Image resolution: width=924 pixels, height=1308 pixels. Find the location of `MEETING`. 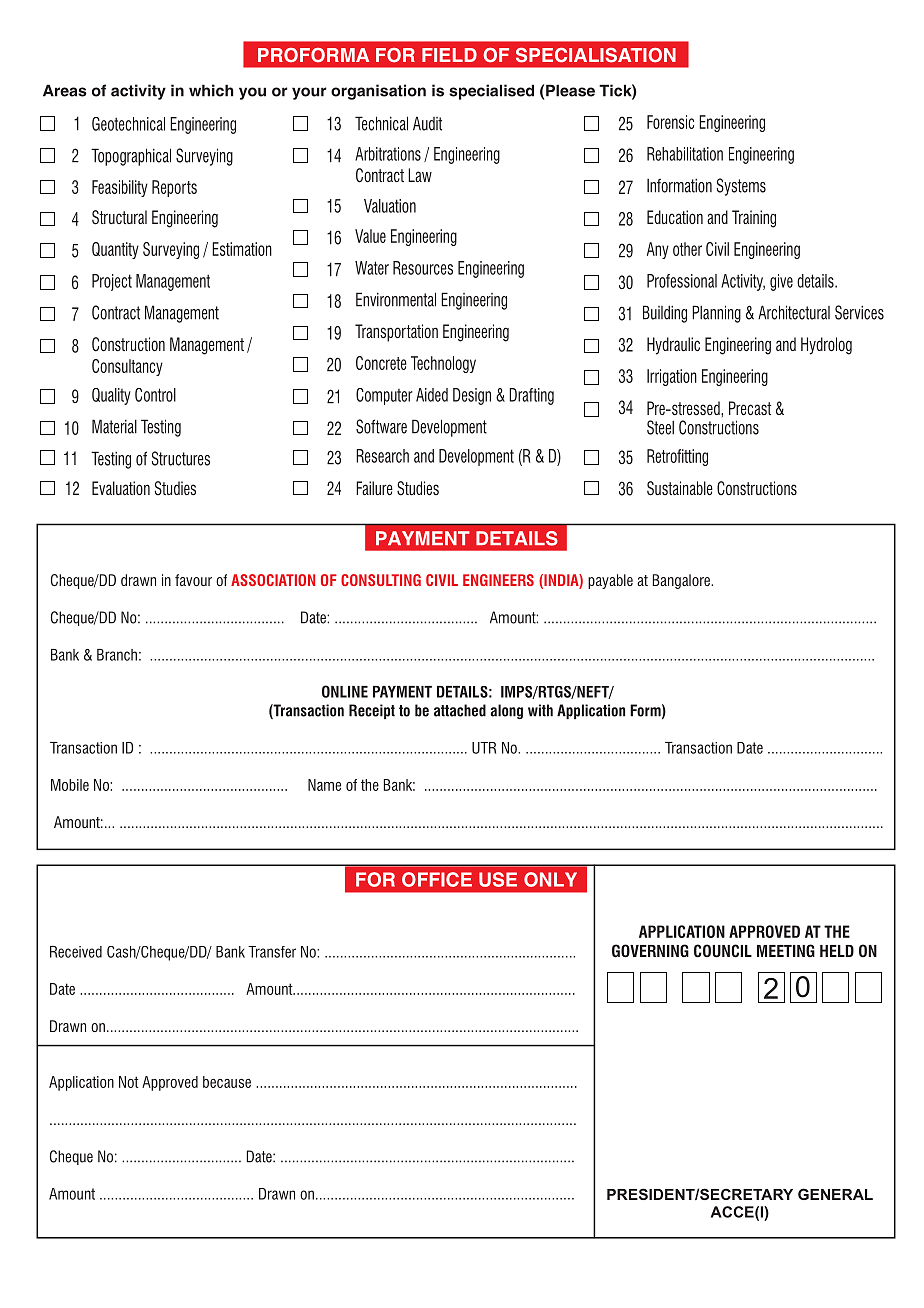

MEETING is located at coordinates (786, 950).
